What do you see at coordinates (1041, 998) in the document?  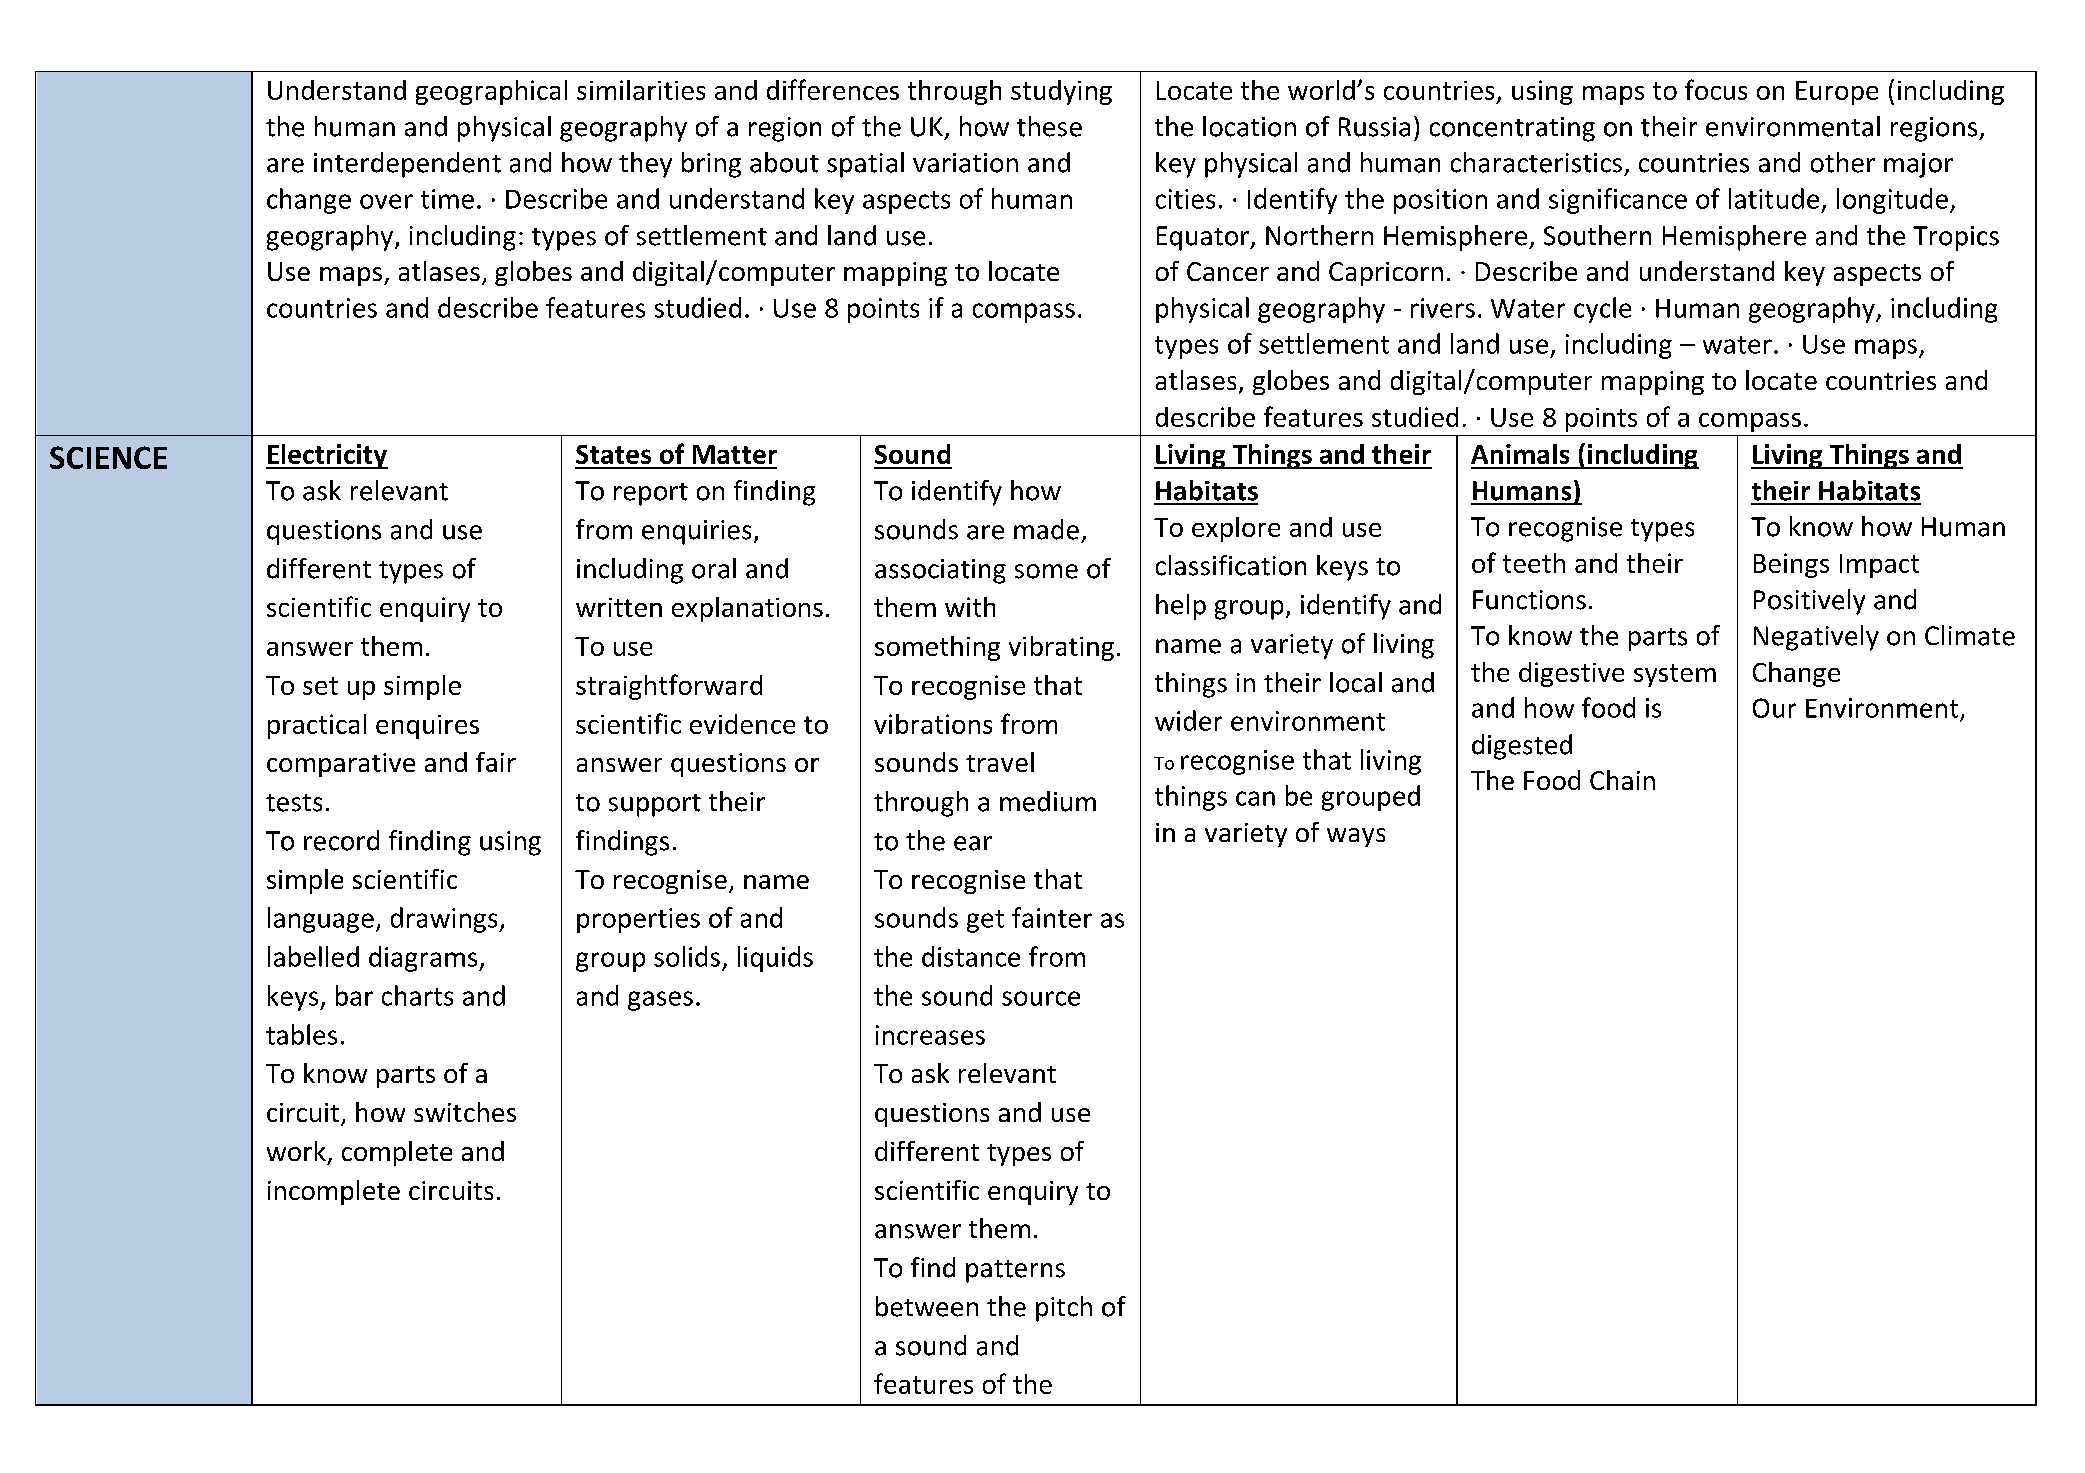 I see `source` at bounding box center [1041, 998].
